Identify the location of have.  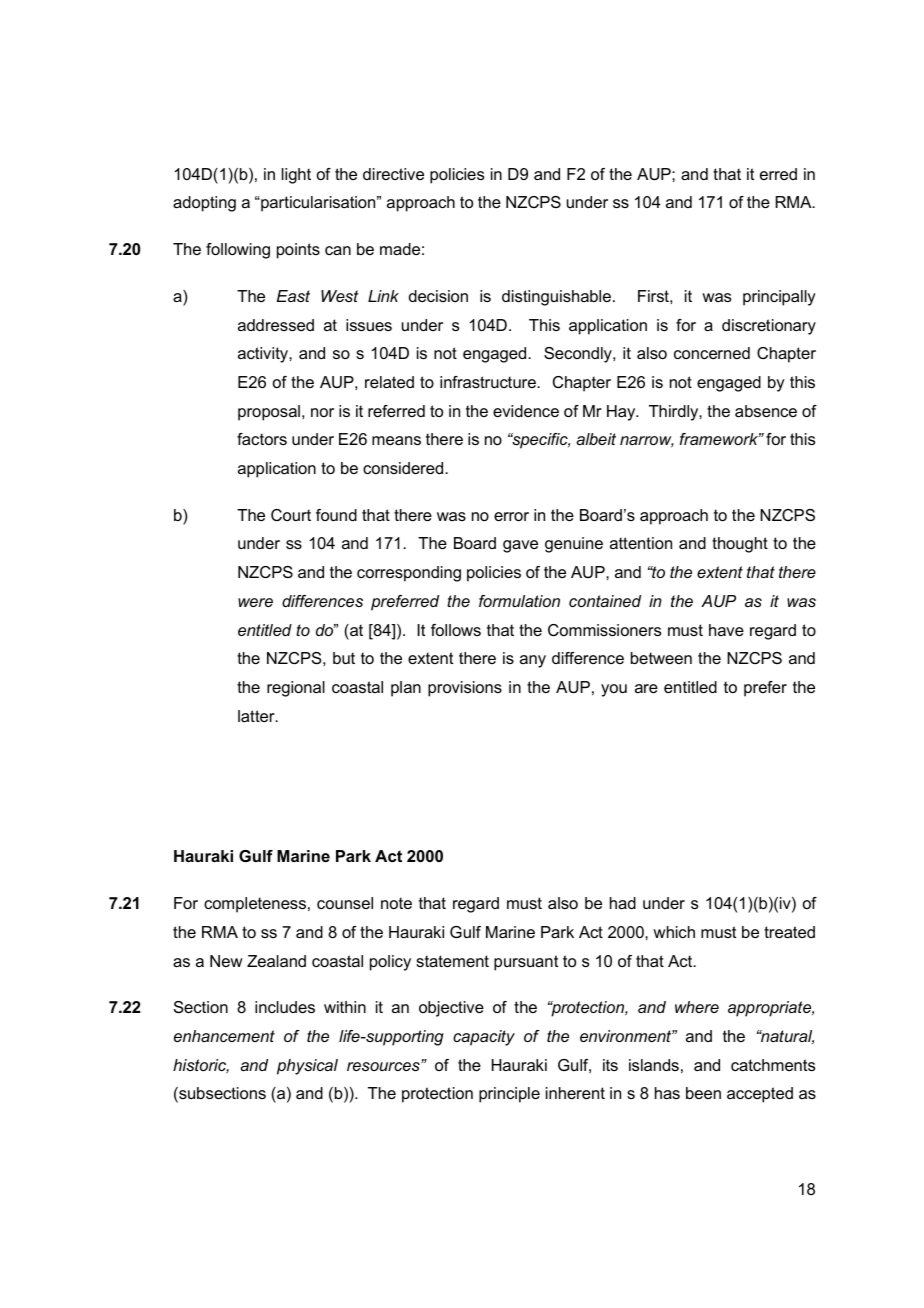
(726, 630).
